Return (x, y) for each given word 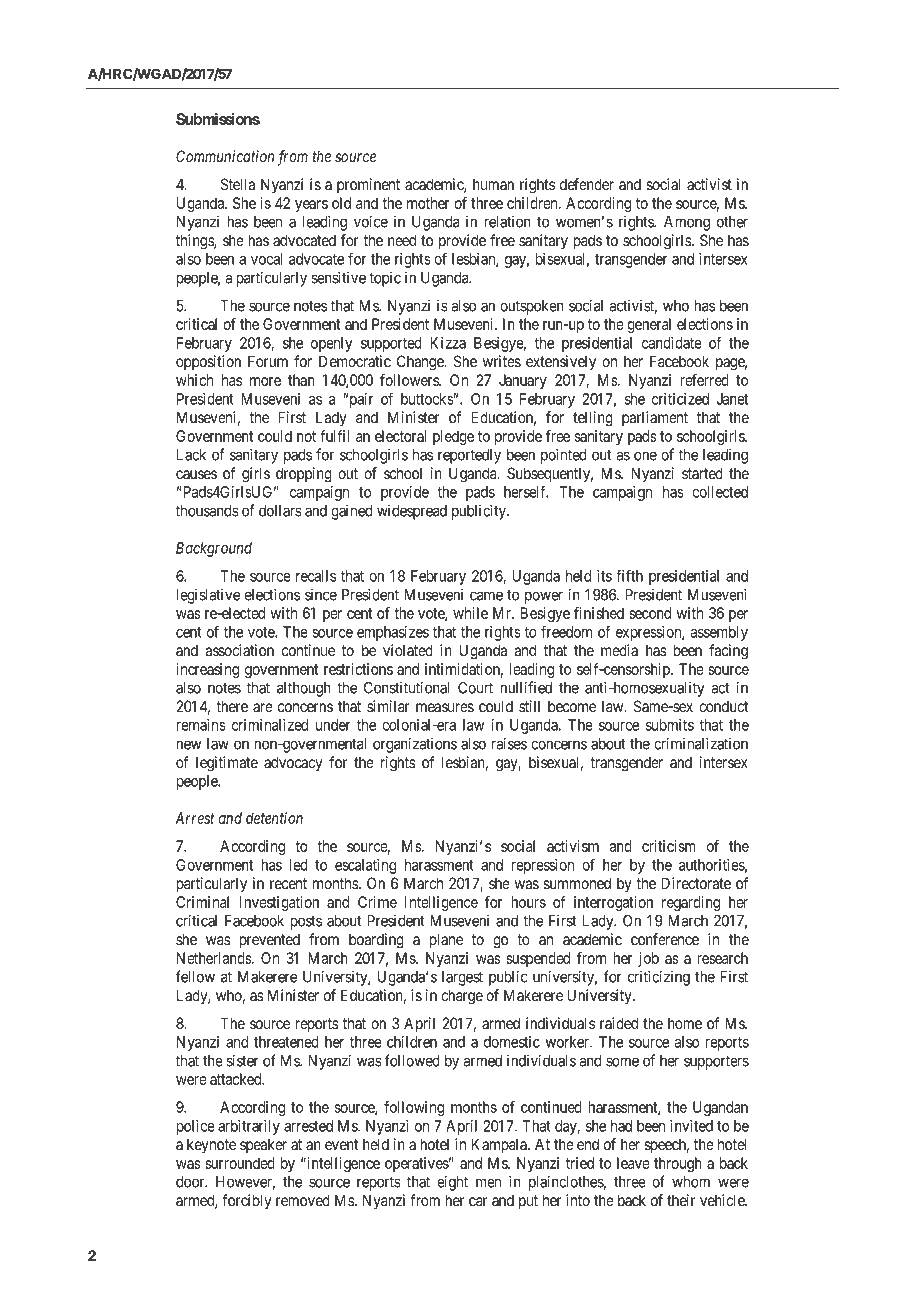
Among (687, 223)
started (702, 474)
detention (274, 818)
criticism (669, 846)
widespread (412, 512)
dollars (280, 511)
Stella (238, 184)
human (493, 184)
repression (542, 866)
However (245, 1183)
